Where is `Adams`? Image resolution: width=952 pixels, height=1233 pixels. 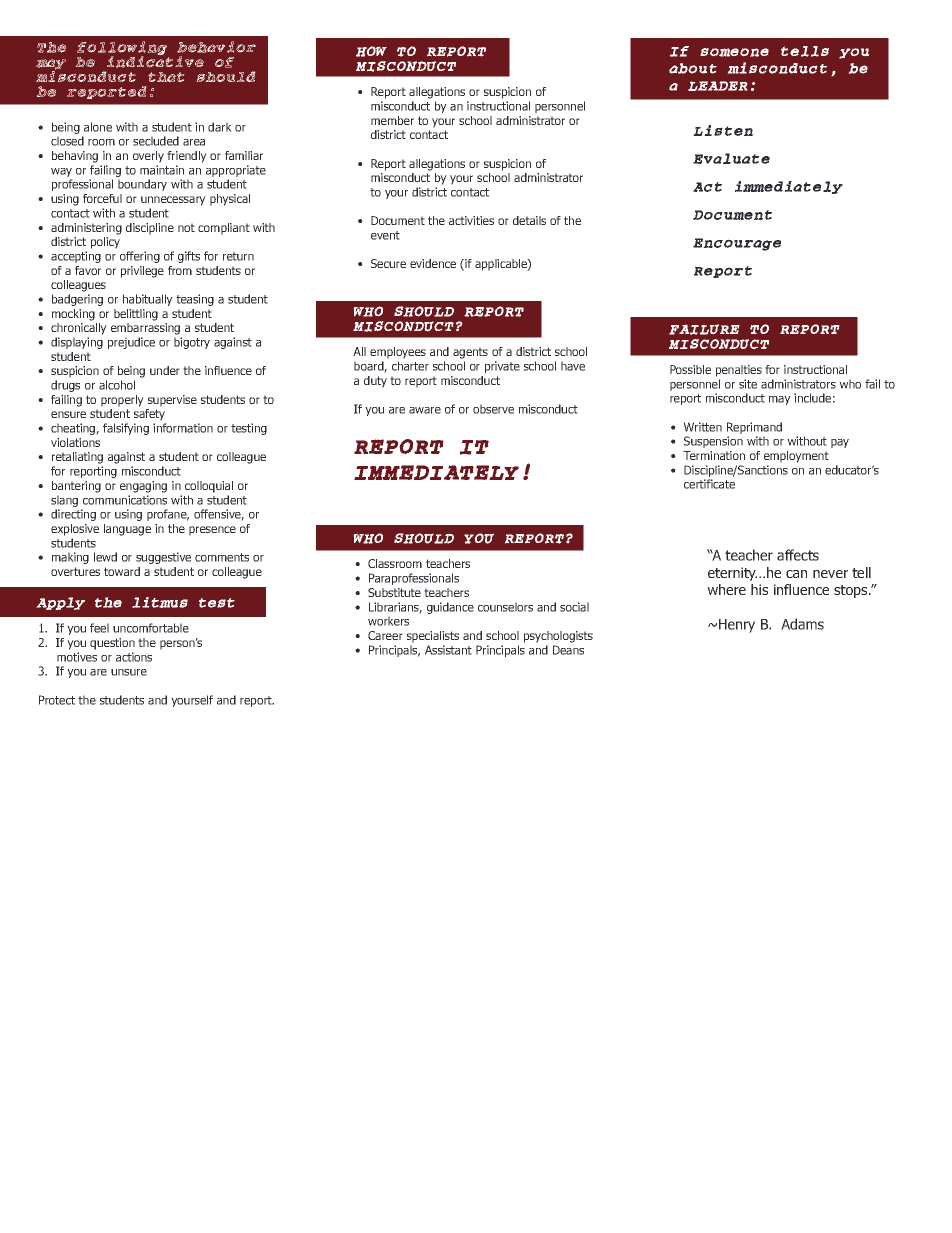
Adams is located at coordinates (802, 624).
